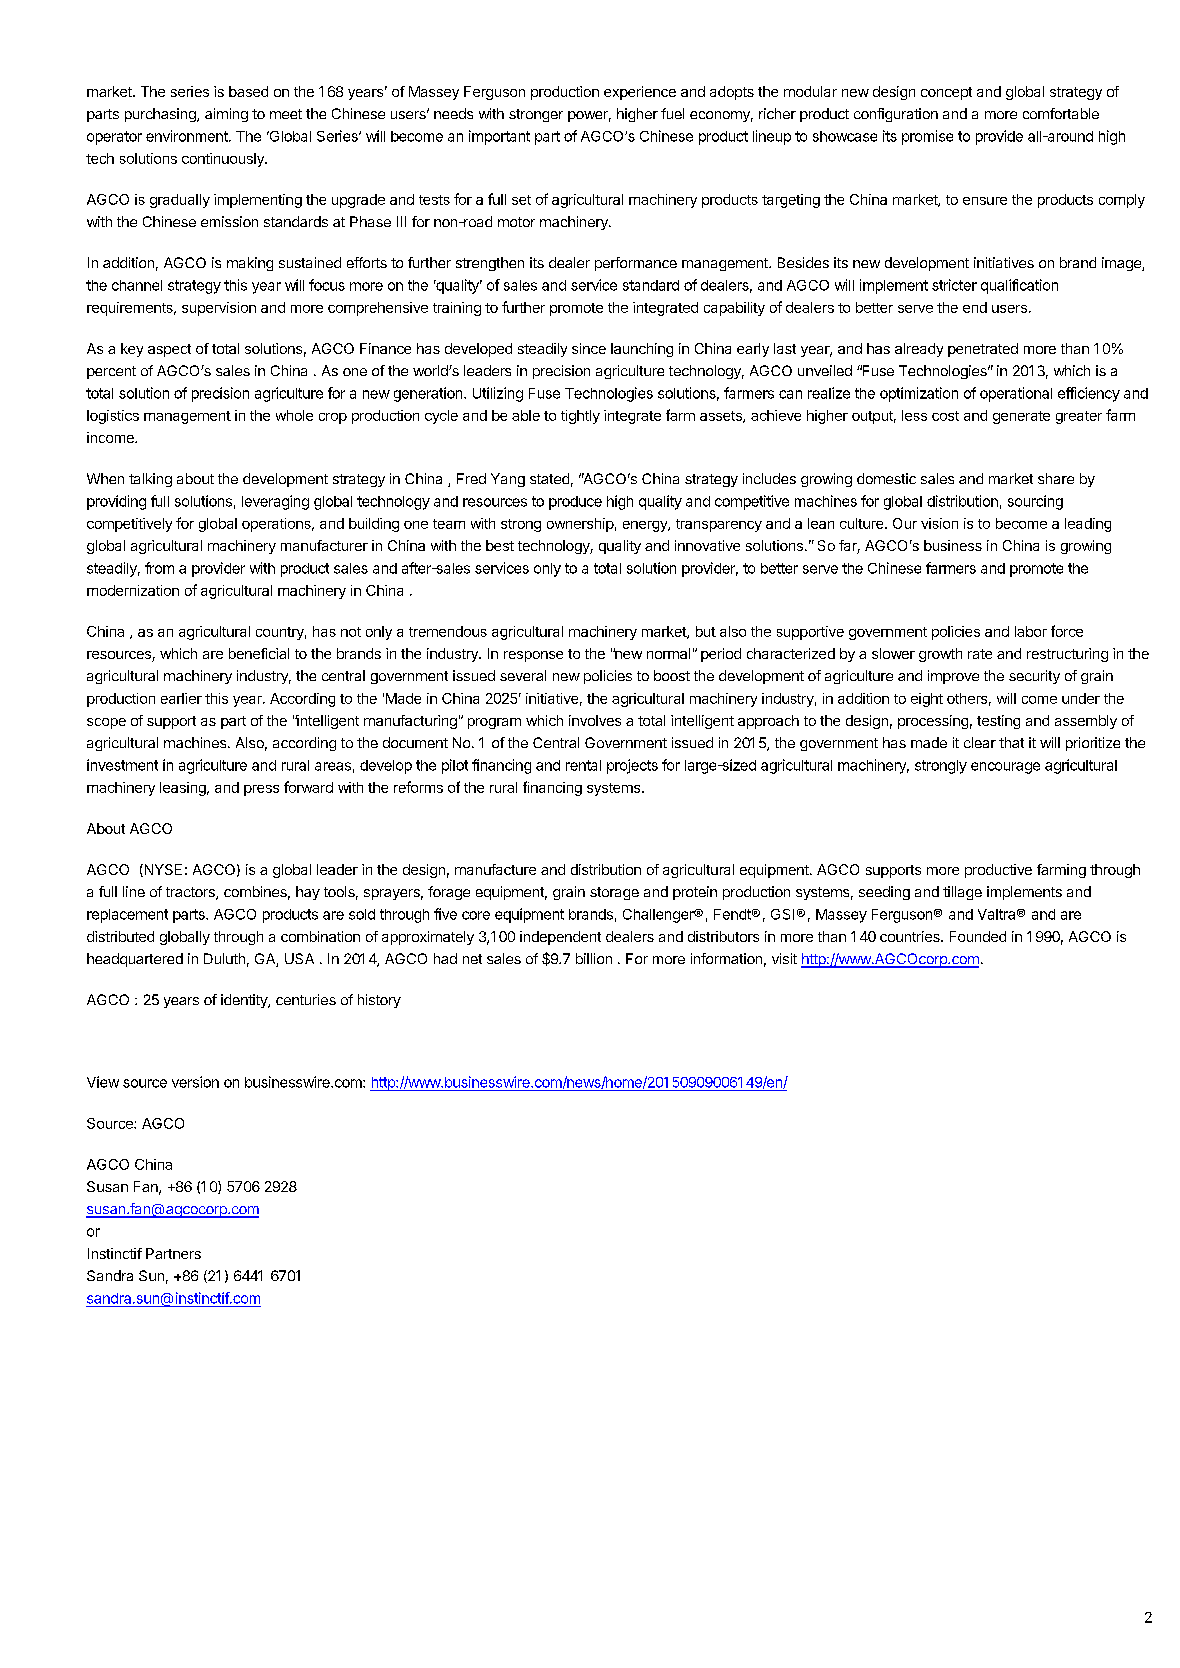 Image resolution: width=1180 pixels, height=1668 pixels. Describe the element at coordinates (181, 698) in the screenshot. I see `earlier` at that location.
